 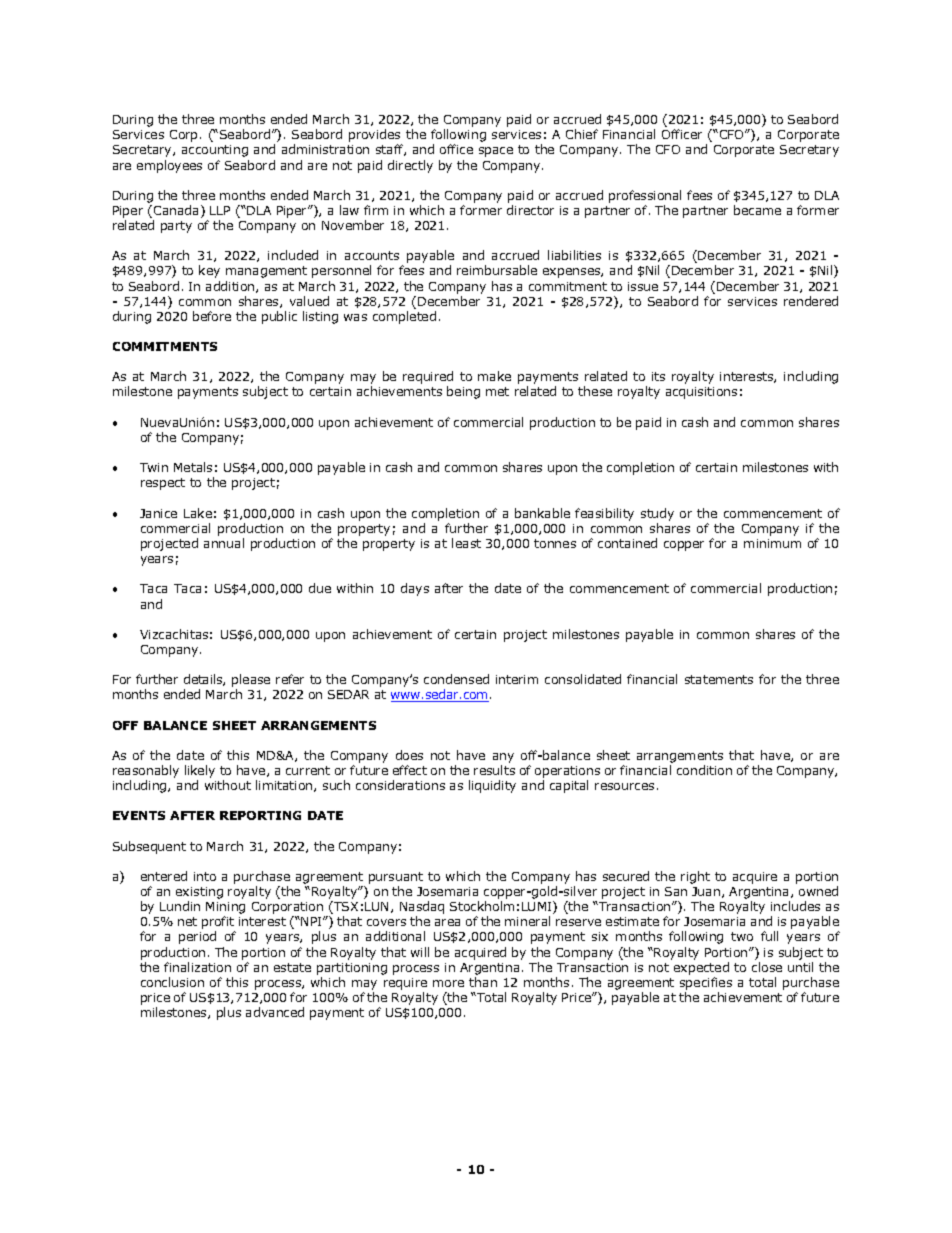 I want to click on please, so click(x=251, y=682).
